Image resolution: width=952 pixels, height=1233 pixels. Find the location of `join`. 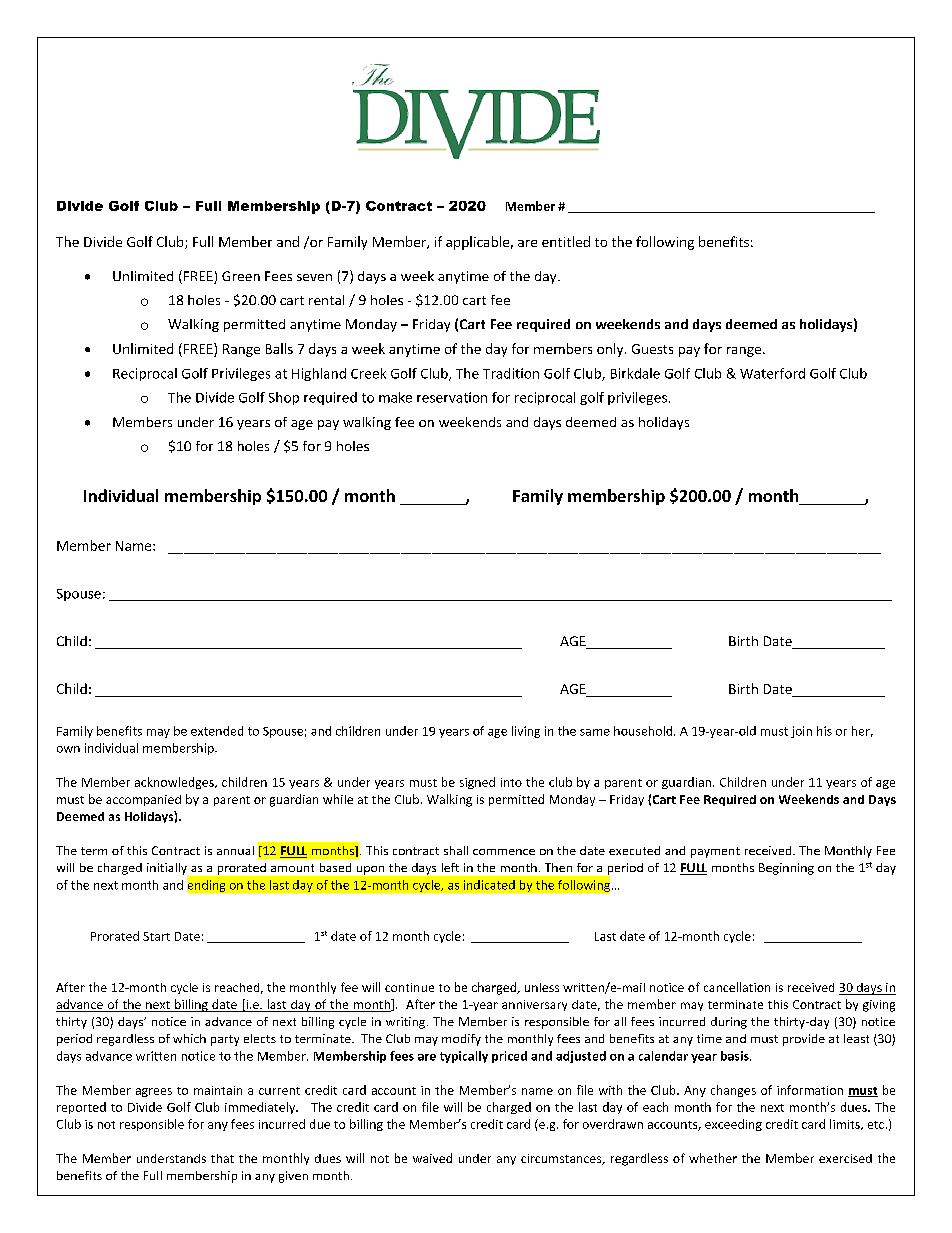

join is located at coordinates (801, 732).
